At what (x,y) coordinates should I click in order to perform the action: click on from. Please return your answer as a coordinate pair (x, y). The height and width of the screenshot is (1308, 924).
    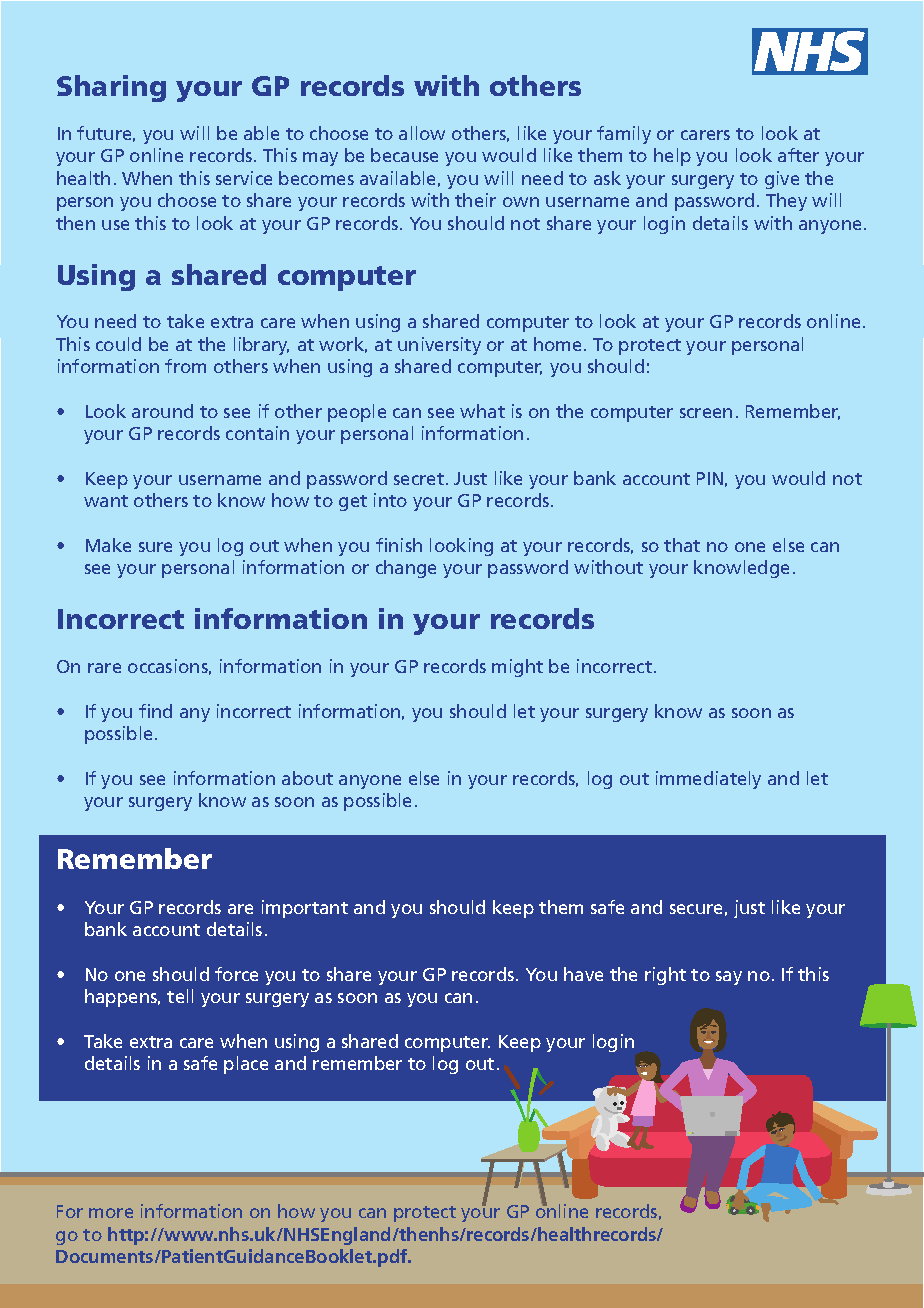
    Looking at the image, I should click on (185, 366).
